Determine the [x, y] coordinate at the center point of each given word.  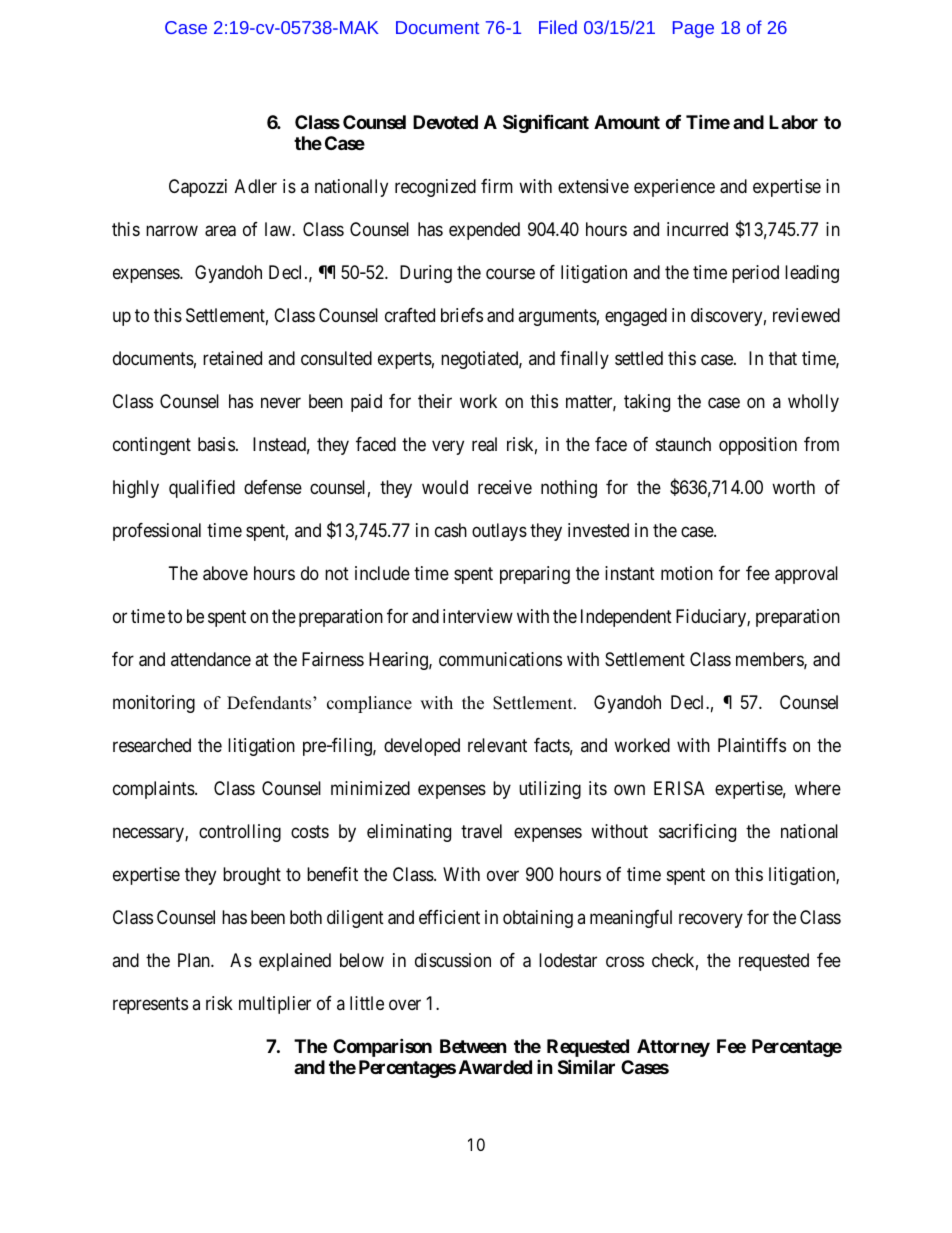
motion [687, 573]
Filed [558, 27]
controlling [240, 833]
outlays [499, 532]
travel [481, 831]
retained [232, 358]
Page [693, 29]
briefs [462, 315]
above [225, 573]
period [755, 274]
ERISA [679, 788]
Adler [256, 186]
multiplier [275, 1005]
